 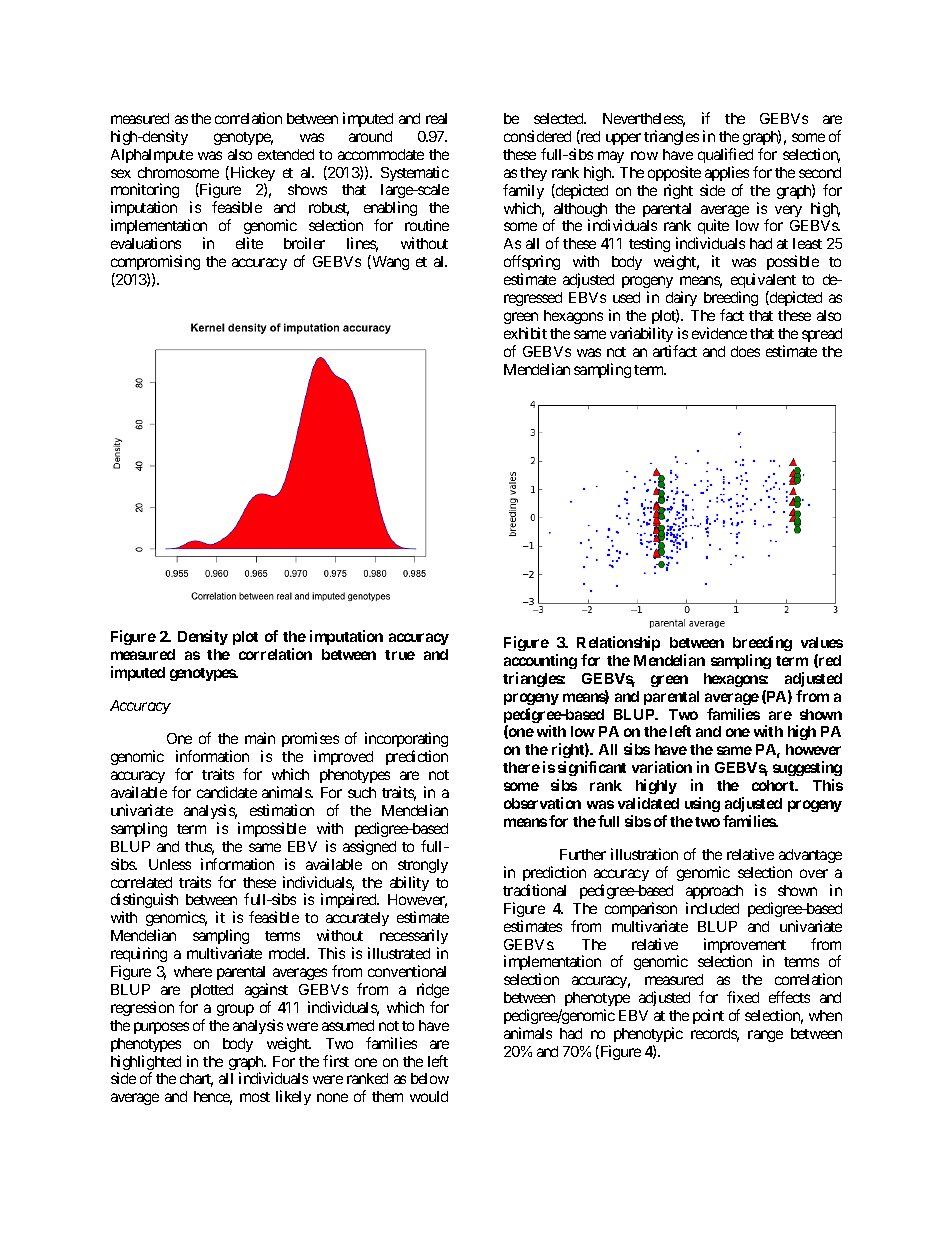 I want to click on values, so click(x=822, y=642).
